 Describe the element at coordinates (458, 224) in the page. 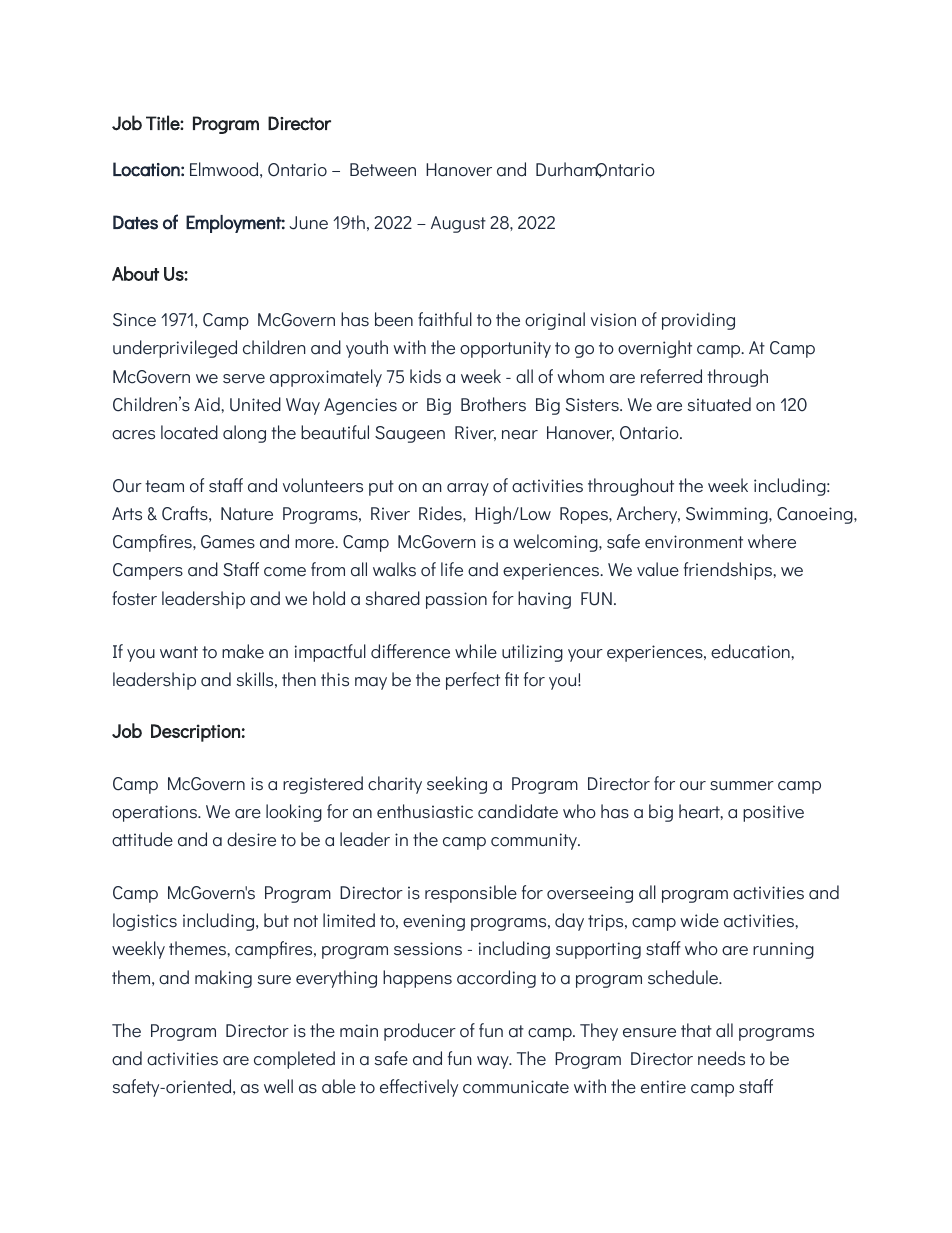

I see `August` at that location.
